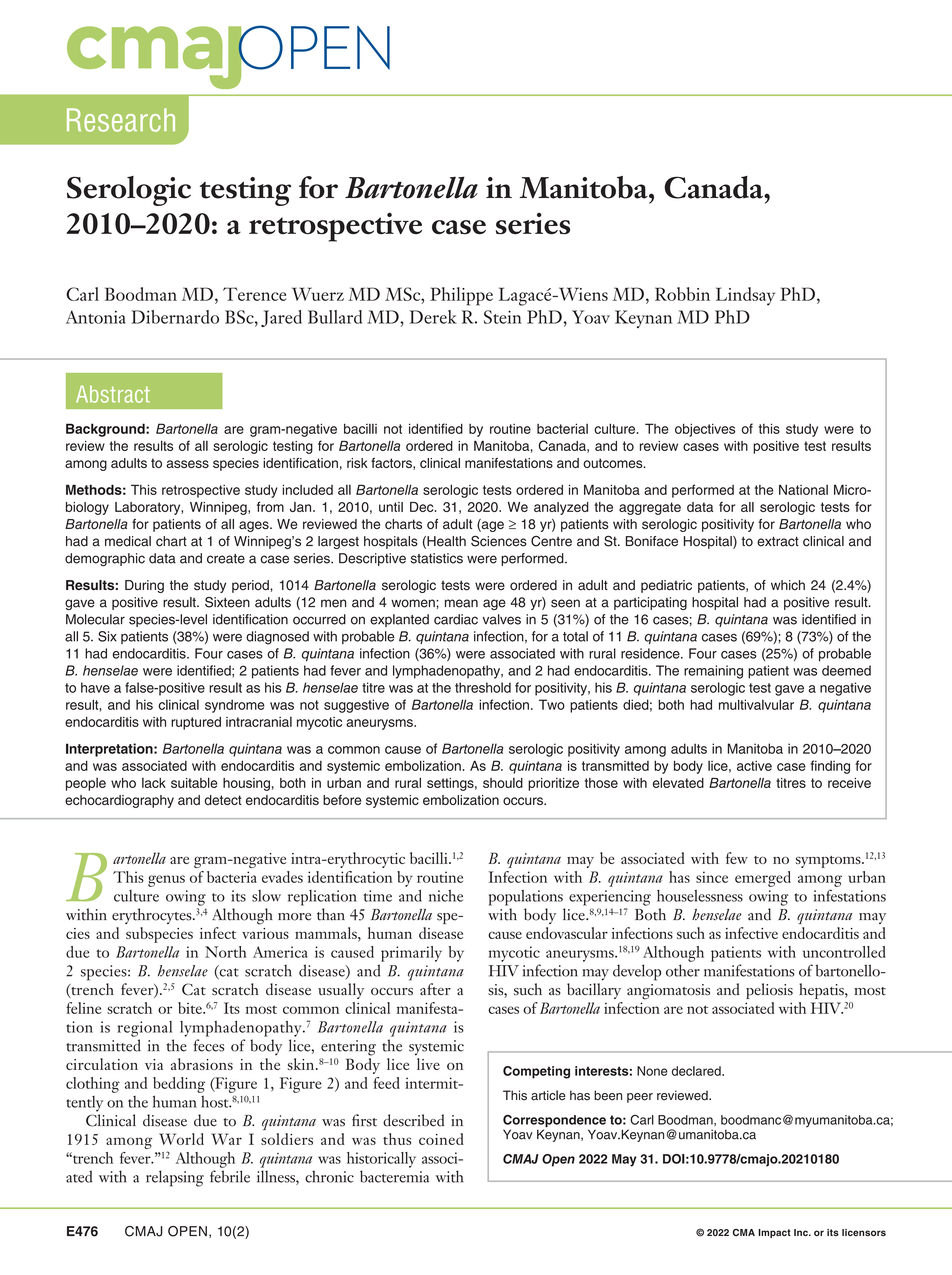 Image resolution: width=952 pixels, height=1275 pixels. What do you see at coordinates (226, 952) in the screenshot?
I see `North` at bounding box center [226, 952].
